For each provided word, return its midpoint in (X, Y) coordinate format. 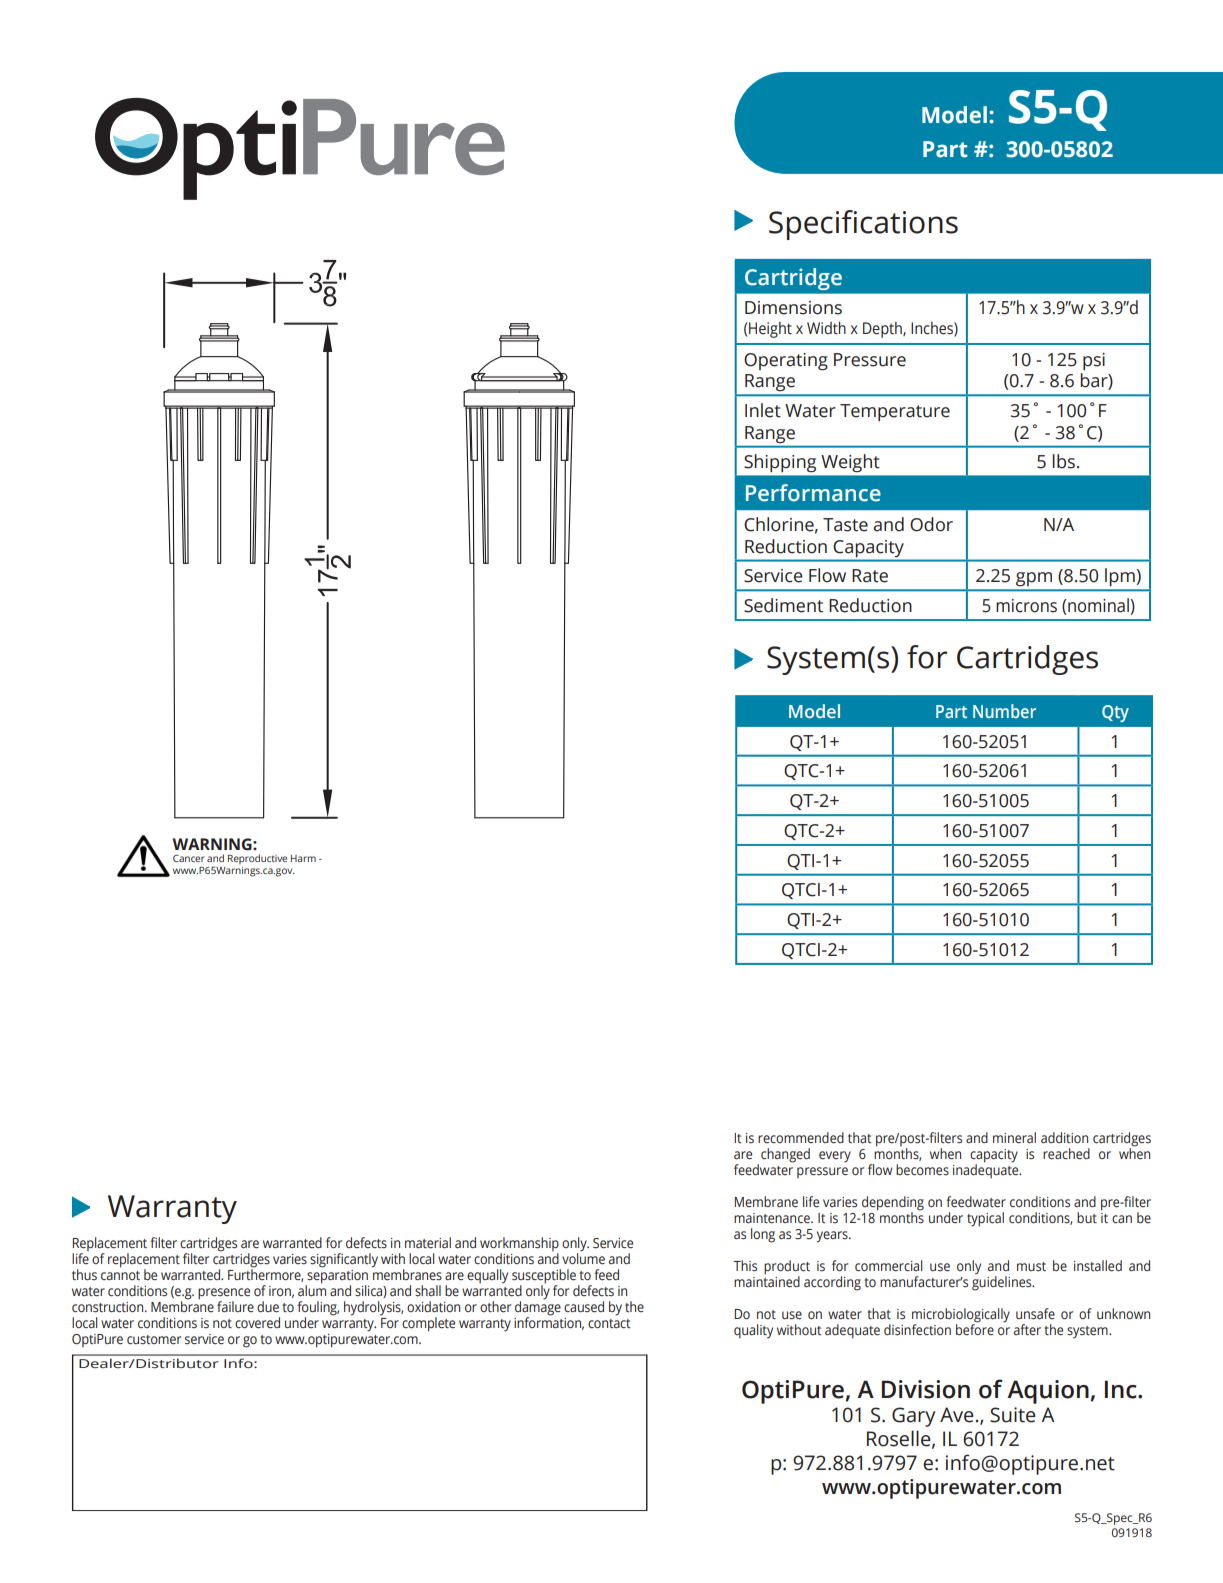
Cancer (189, 858)
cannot (120, 1275)
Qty (1115, 713)
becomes (922, 1170)
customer (154, 1340)
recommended (801, 1138)
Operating (786, 362)
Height (770, 330)
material (428, 1243)
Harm (303, 858)
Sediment (783, 605)
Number (1004, 711)
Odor (931, 524)
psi (1094, 362)
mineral (1014, 1138)
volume (583, 1257)
